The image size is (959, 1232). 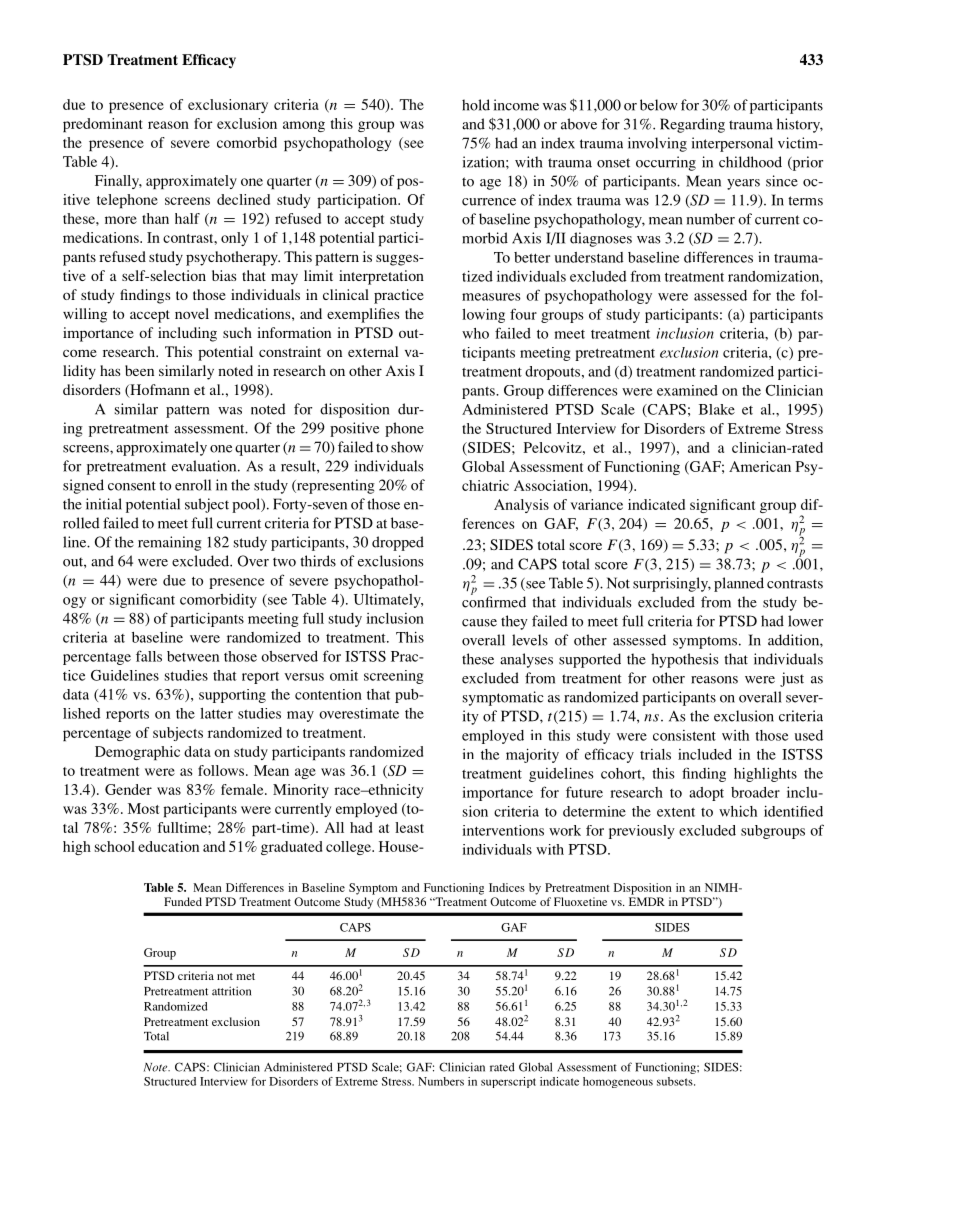 What do you see at coordinates (103, 125) in the screenshot?
I see `predominant` at bounding box center [103, 125].
